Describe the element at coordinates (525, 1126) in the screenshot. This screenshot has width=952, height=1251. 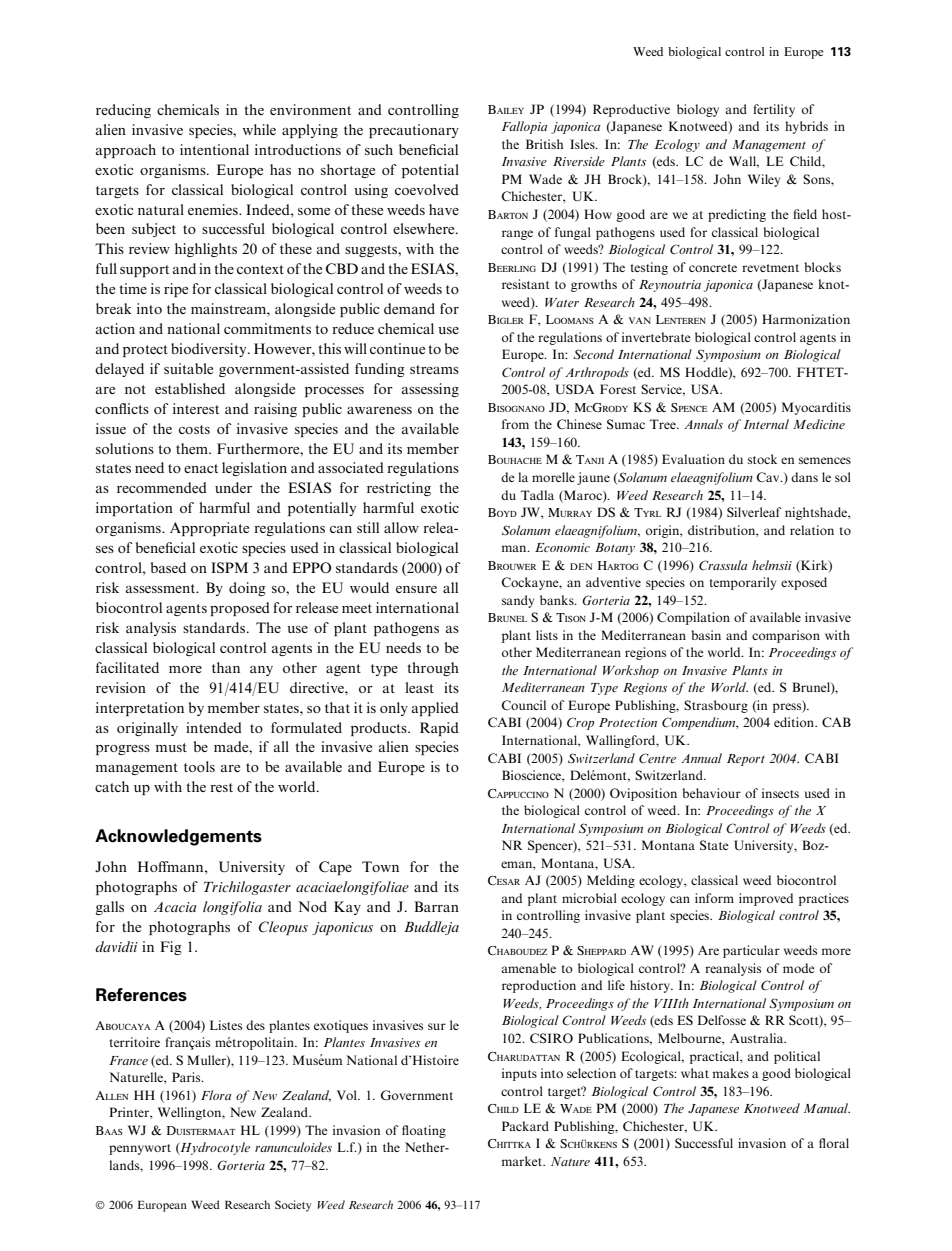
I see `Packard` at that location.
